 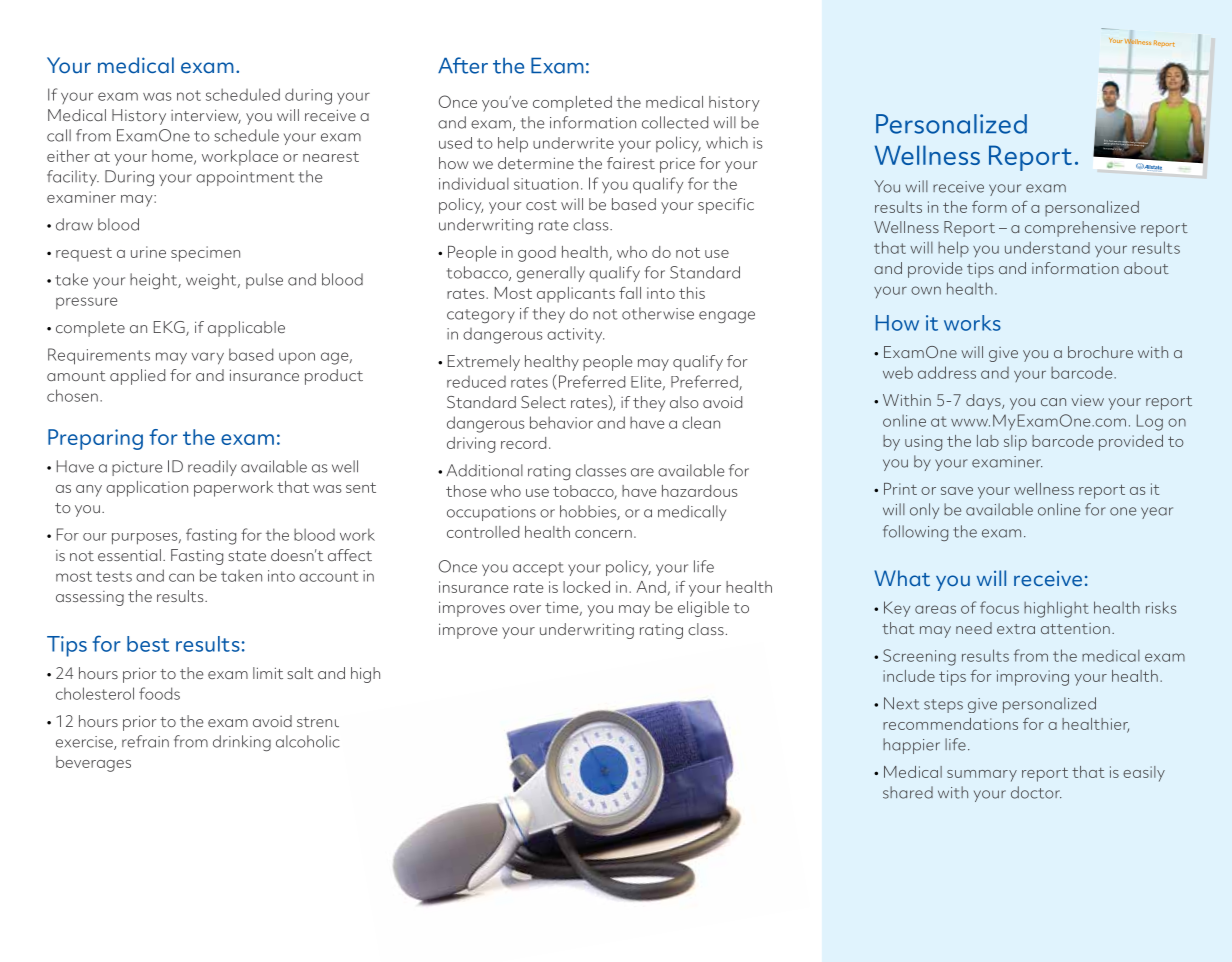 I want to click on slip, so click(x=1015, y=443).
